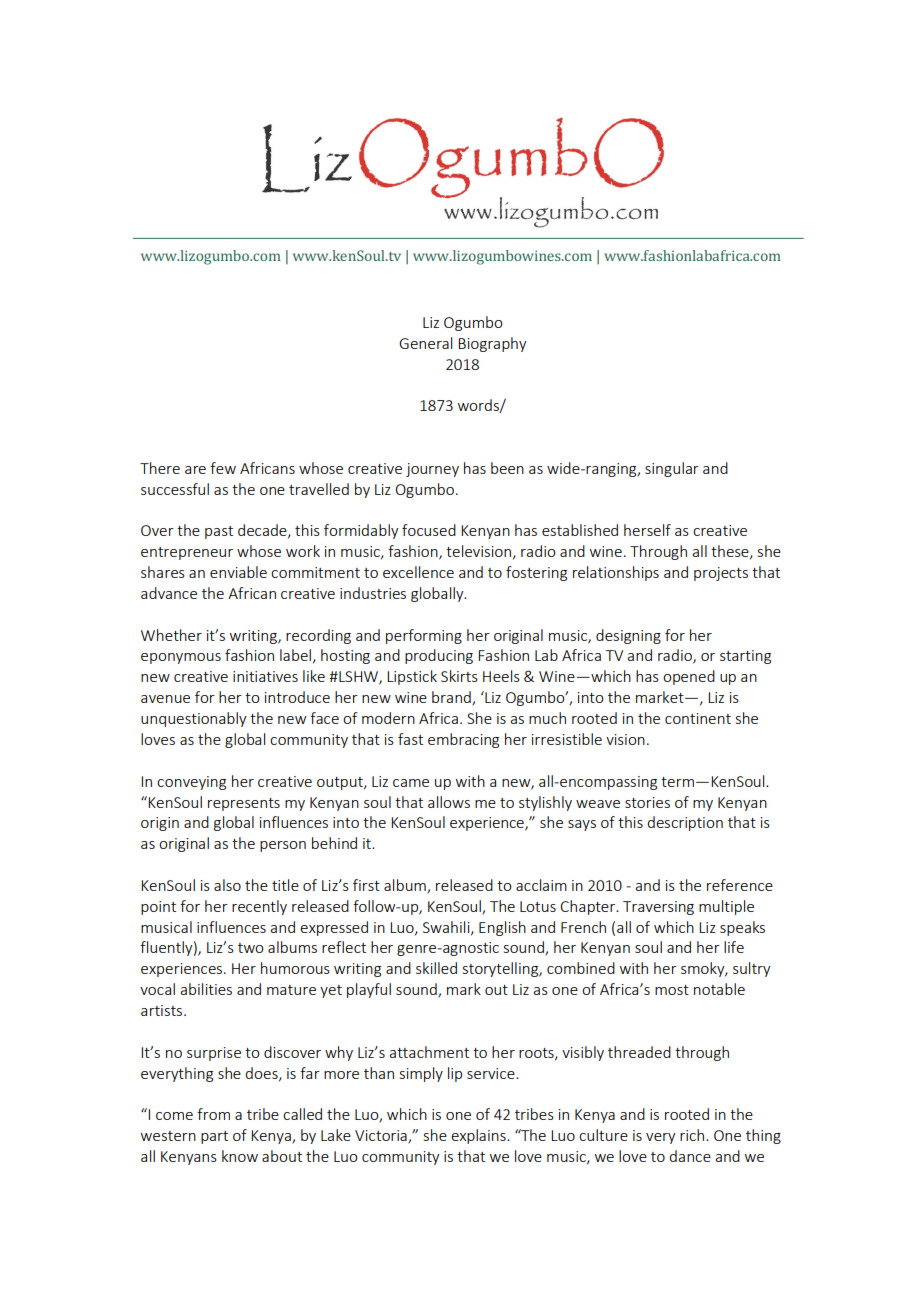 The width and height of the page is (924, 1308). What do you see at coordinates (223, 468) in the page?
I see `few` at bounding box center [223, 468].
